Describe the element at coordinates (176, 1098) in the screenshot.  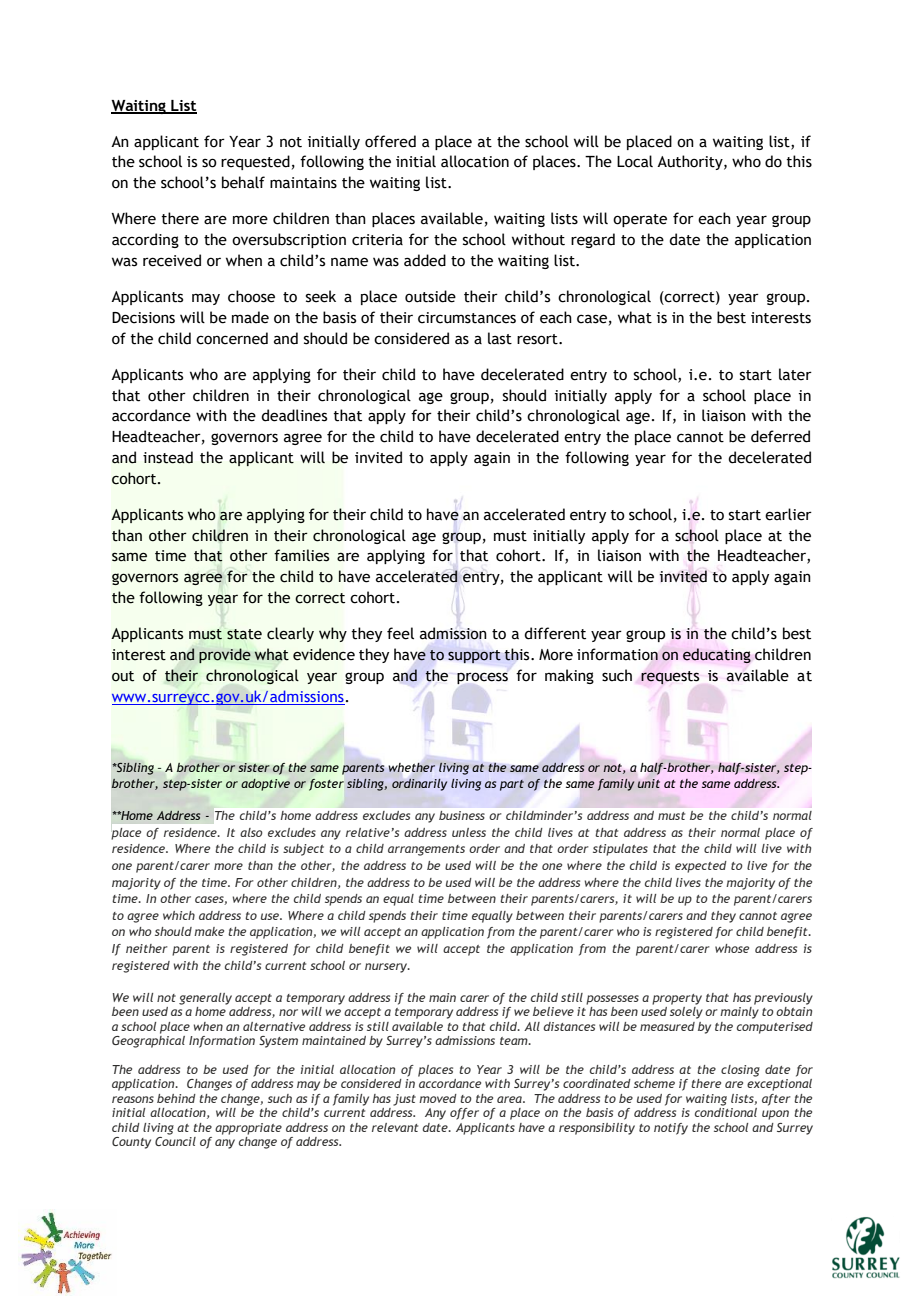
I see `behind` at that location.
